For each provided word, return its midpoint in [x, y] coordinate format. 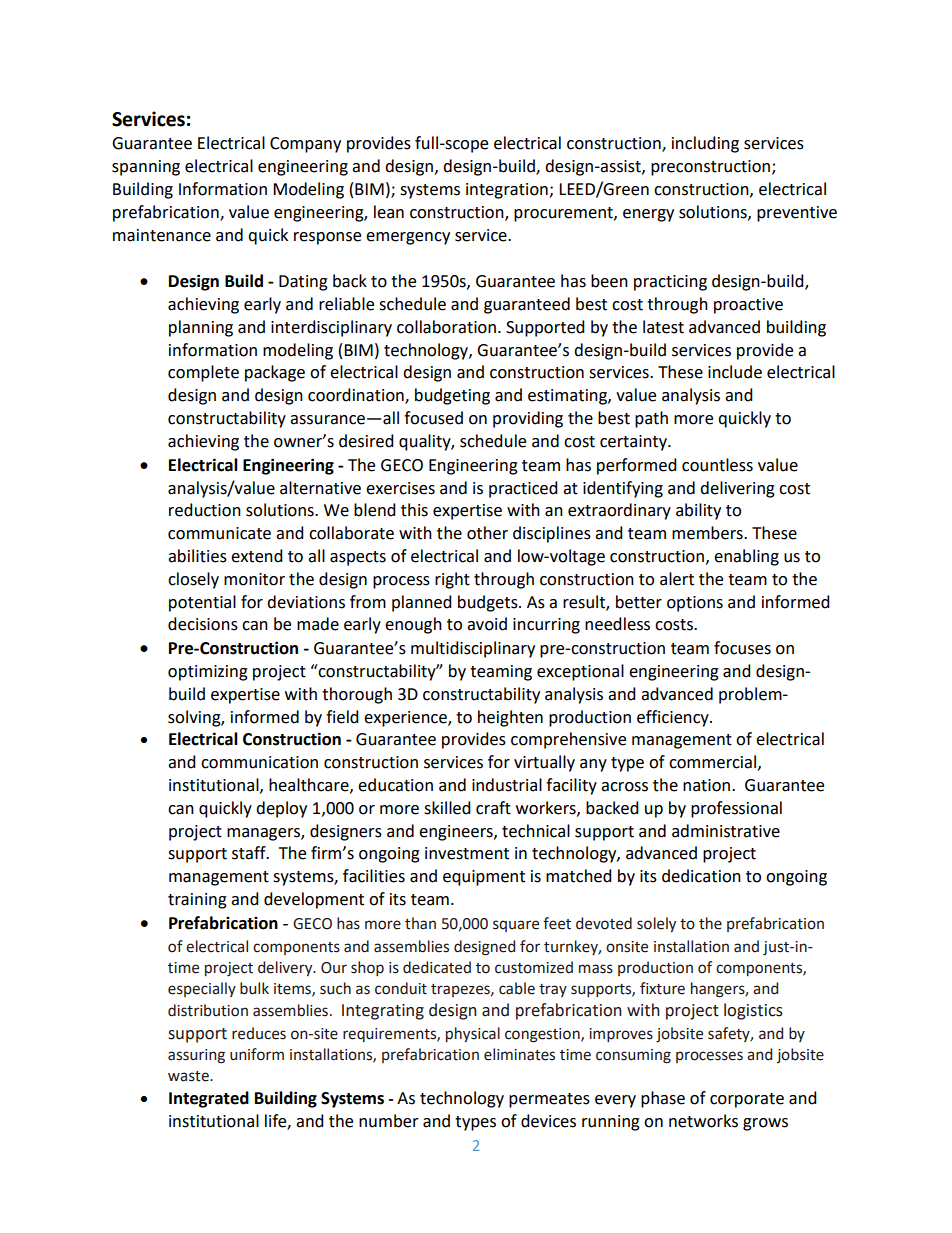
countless [717, 465]
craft [493, 808]
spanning [146, 168]
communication [259, 762]
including [705, 144]
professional [736, 809]
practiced [523, 489]
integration [508, 191]
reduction [205, 510]
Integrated [209, 1099]
